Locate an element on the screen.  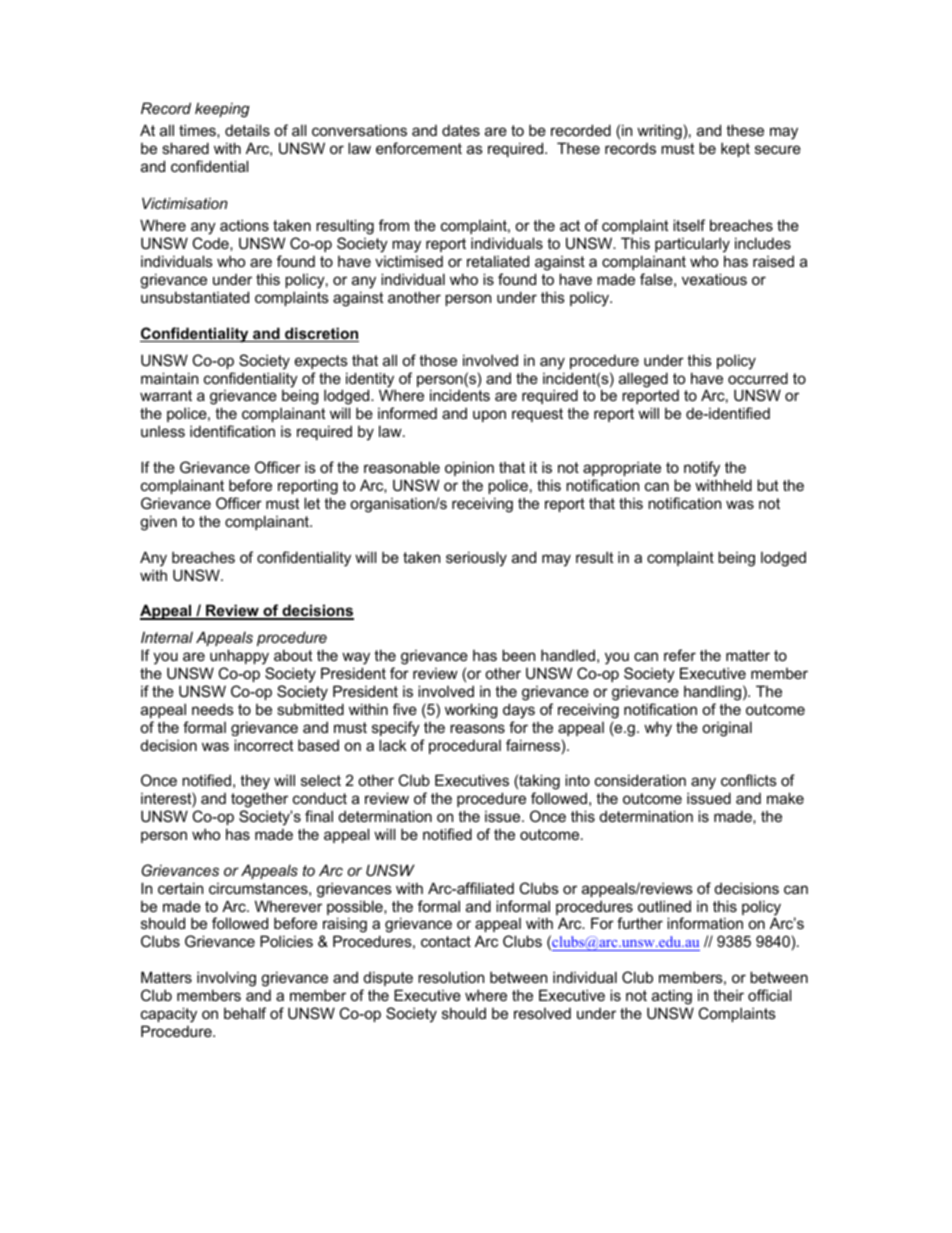
involving is located at coordinates (226, 980).
